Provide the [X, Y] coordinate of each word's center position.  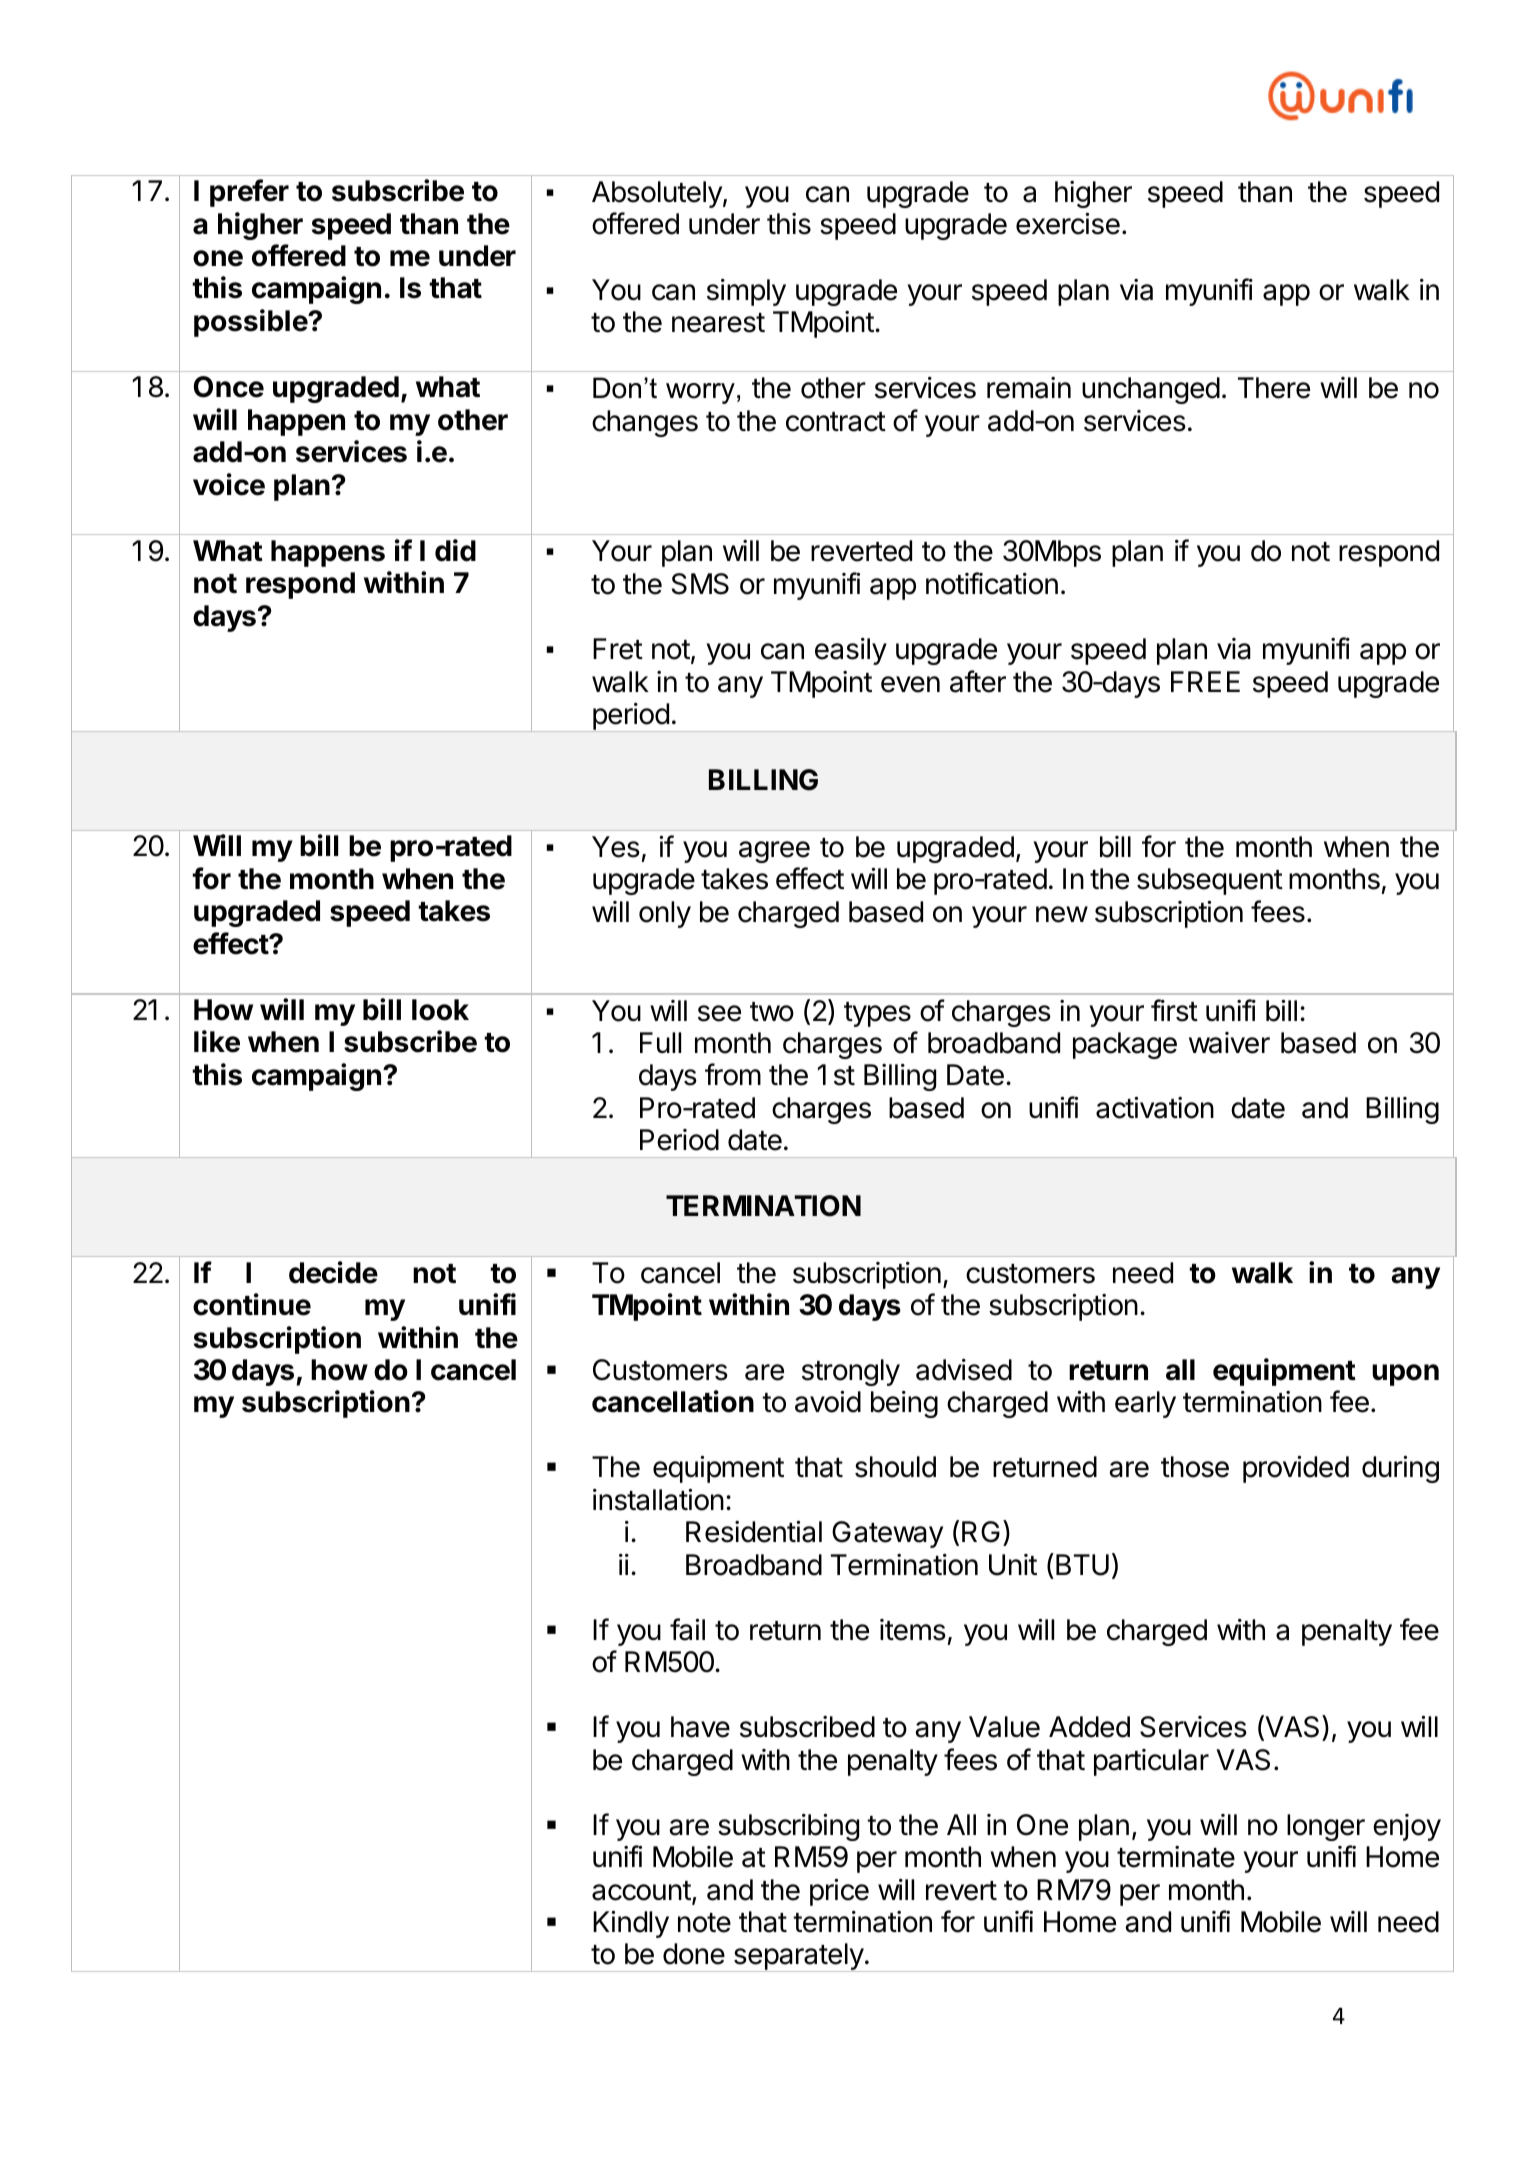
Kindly [631, 1924]
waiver [1229, 1043]
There [1274, 388]
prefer [249, 193]
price [839, 1892]
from [733, 1074]
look [440, 1010]
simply [746, 292]
